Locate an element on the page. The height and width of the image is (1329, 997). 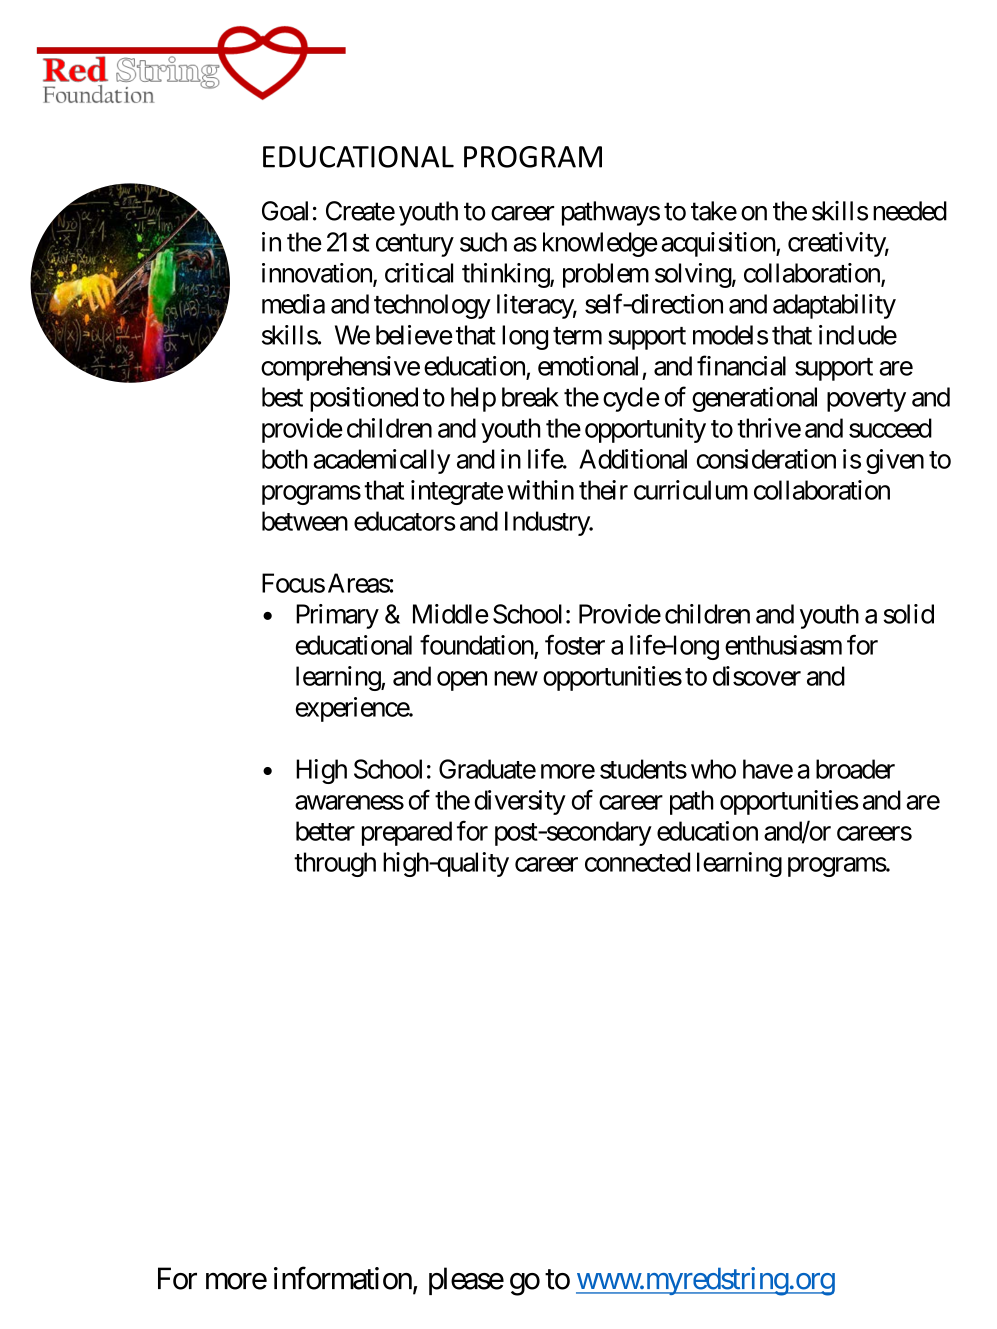
solid is located at coordinates (908, 614).
